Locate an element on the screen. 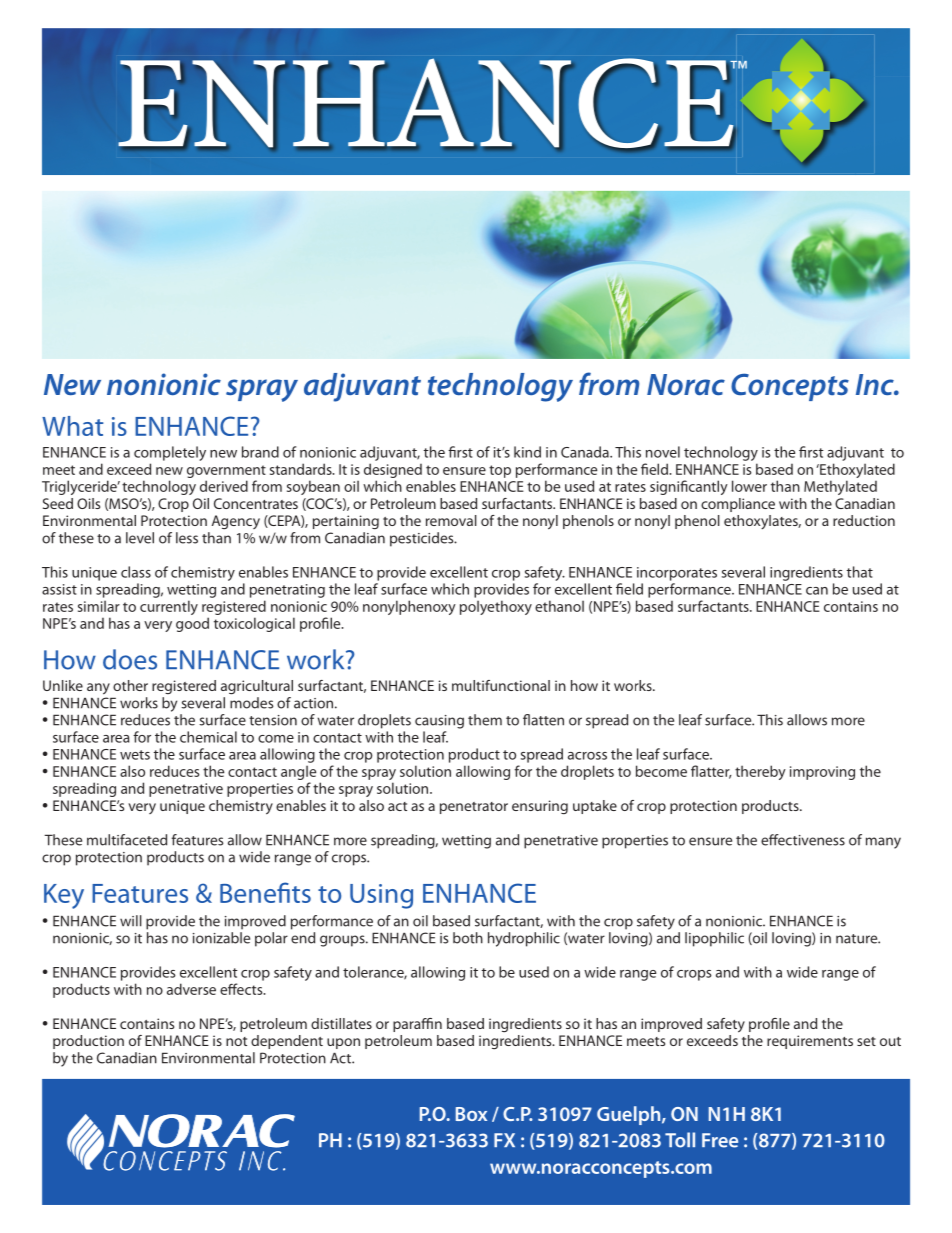 This screenshot has height=1233, width=952. lipophilic is located at coordinates (714, 939).
